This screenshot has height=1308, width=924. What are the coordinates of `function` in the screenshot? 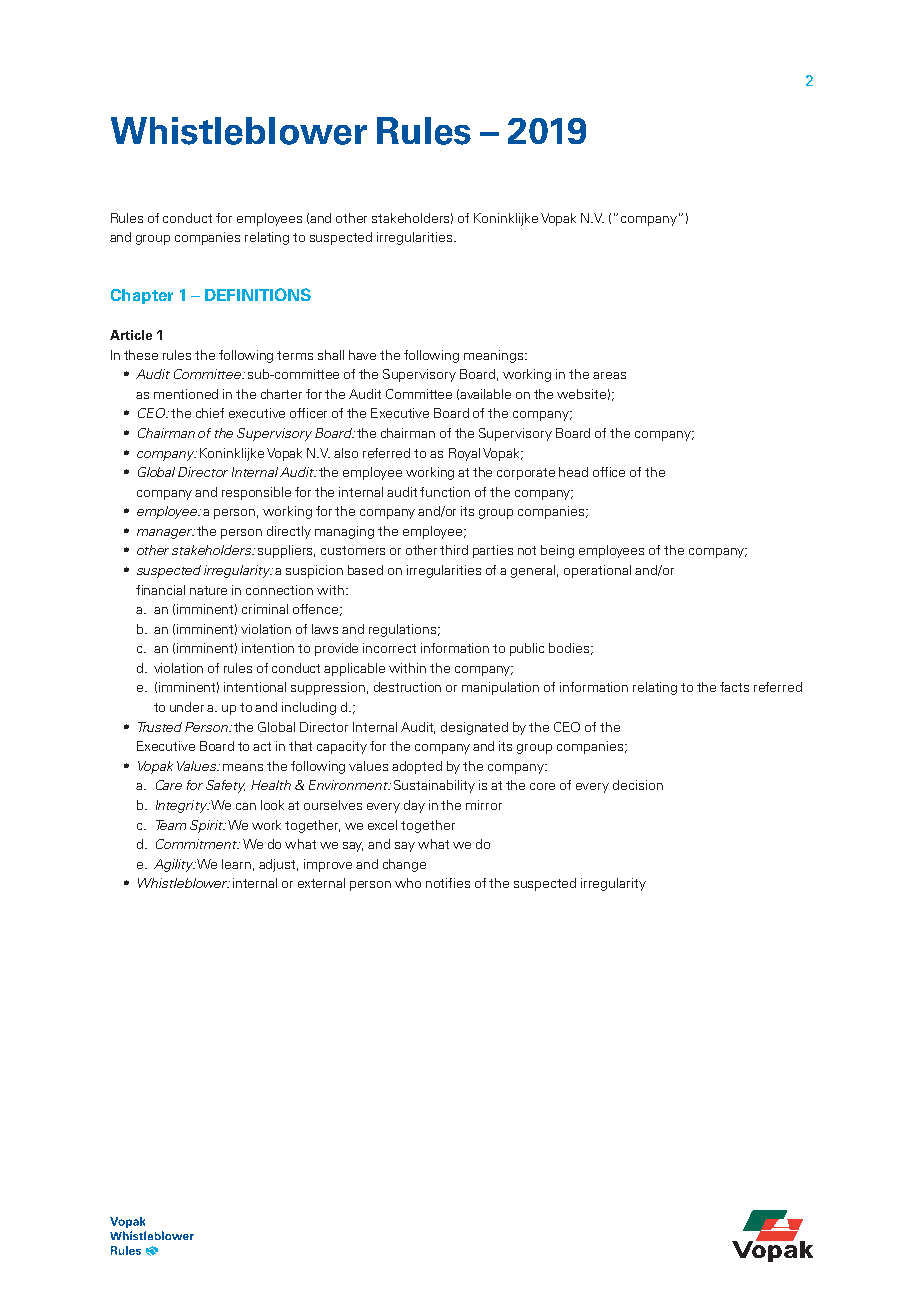 It's located at (445, 492).
